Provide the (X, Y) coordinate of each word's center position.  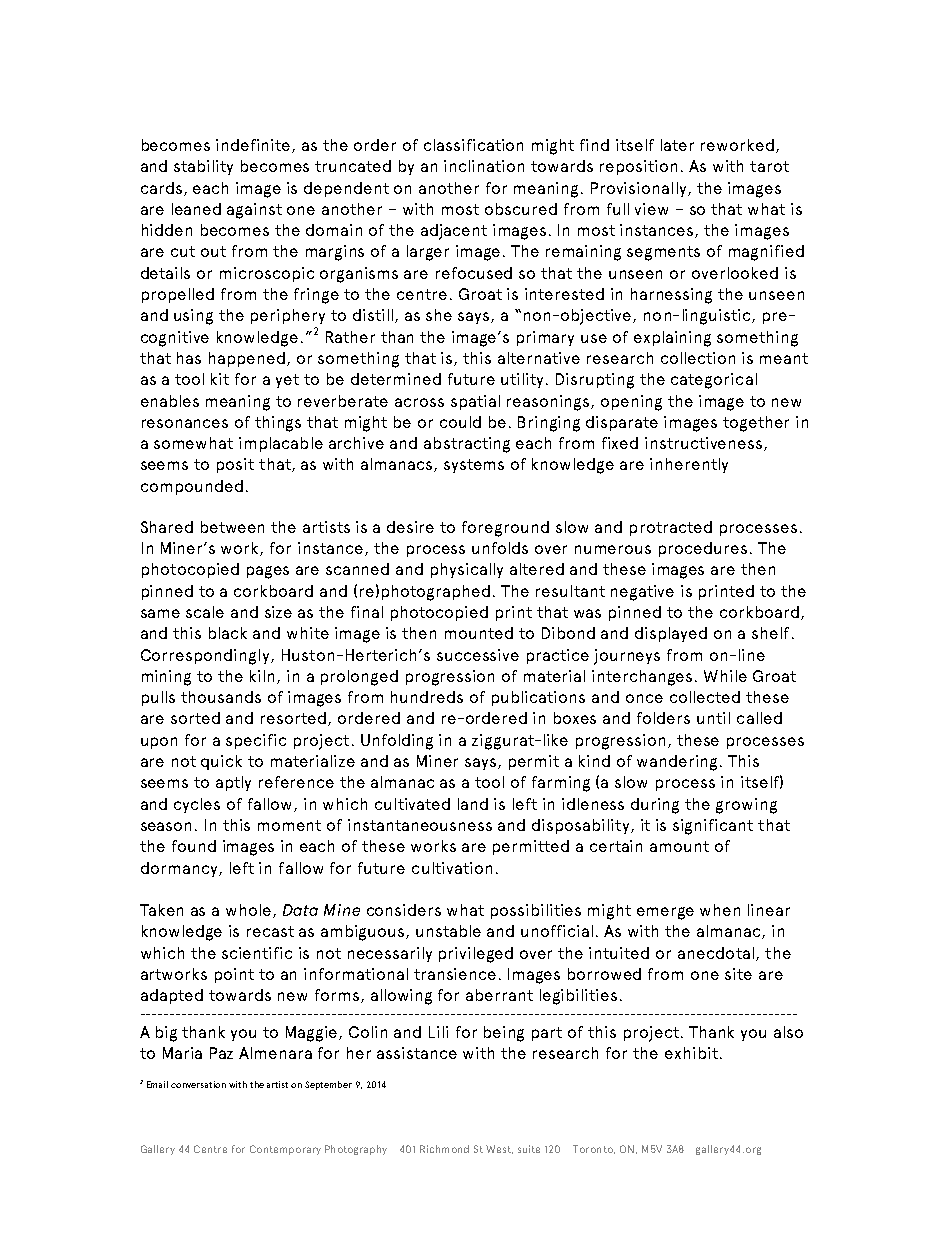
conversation (198, 1084)
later (677, 145)
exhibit (691, 1053)
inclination (484, 166)
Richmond (444, 1149)
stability (203, 167)
